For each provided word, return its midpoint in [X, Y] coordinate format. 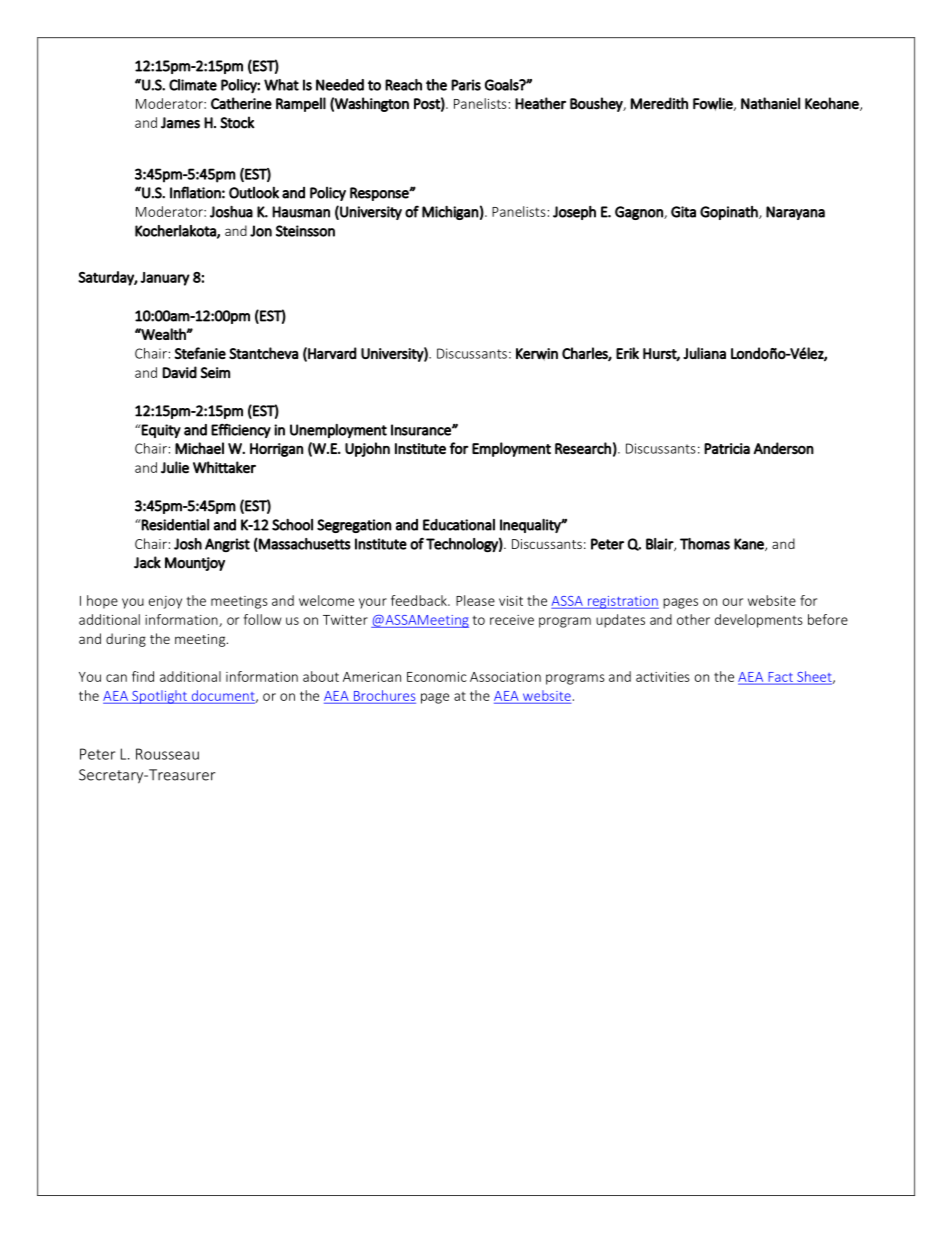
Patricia [727, 448]
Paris [466, 85]
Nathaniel [770, 103]
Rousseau [167, 754]
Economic [437, 677]
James [180, 123]
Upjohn [367, 449]
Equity [160, 431]
